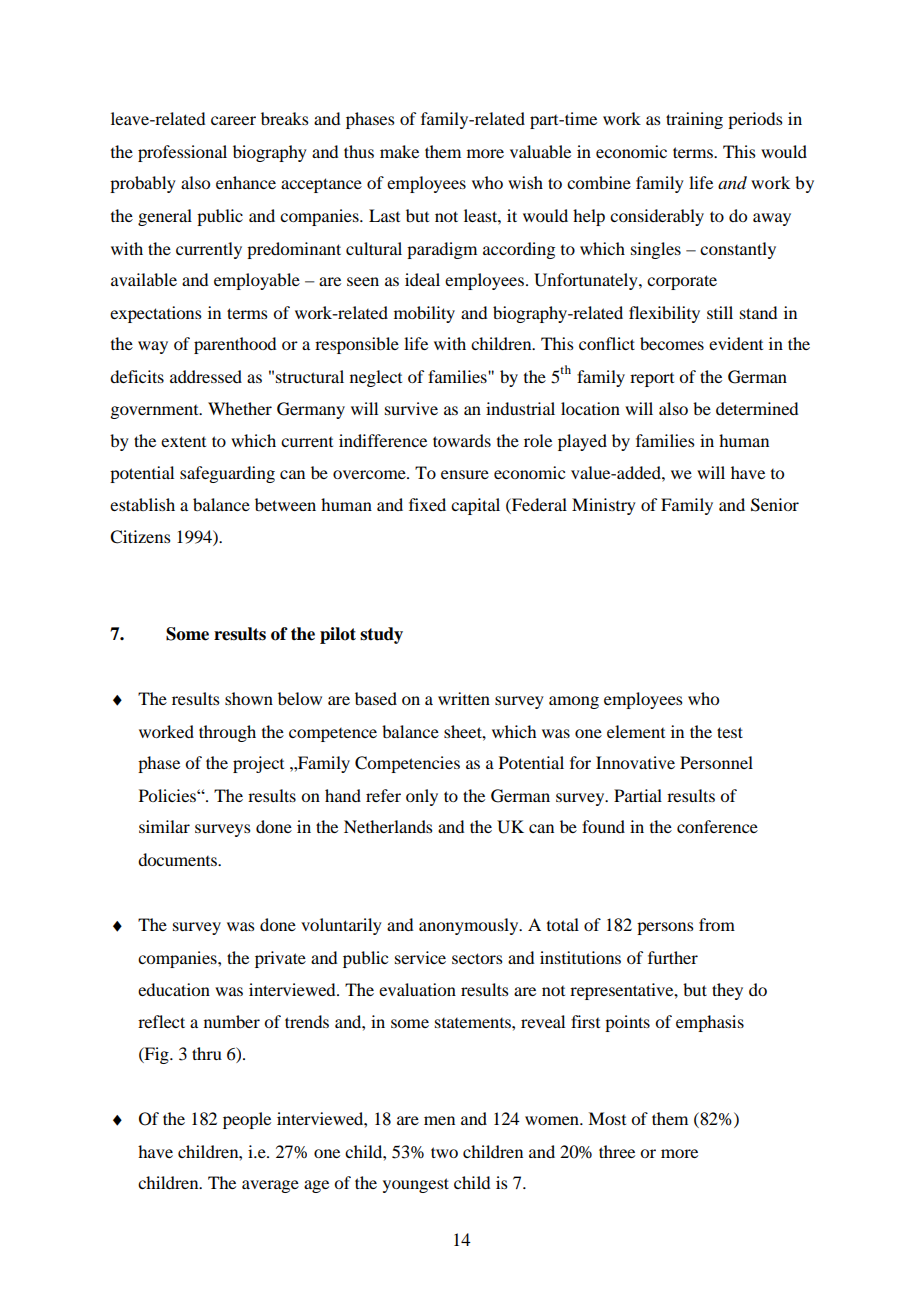 The image size is (924, 1307). What do you see at coordinates (247, 1120) in the screenshot?
I see `people` at bounding box center [247, 1120].
